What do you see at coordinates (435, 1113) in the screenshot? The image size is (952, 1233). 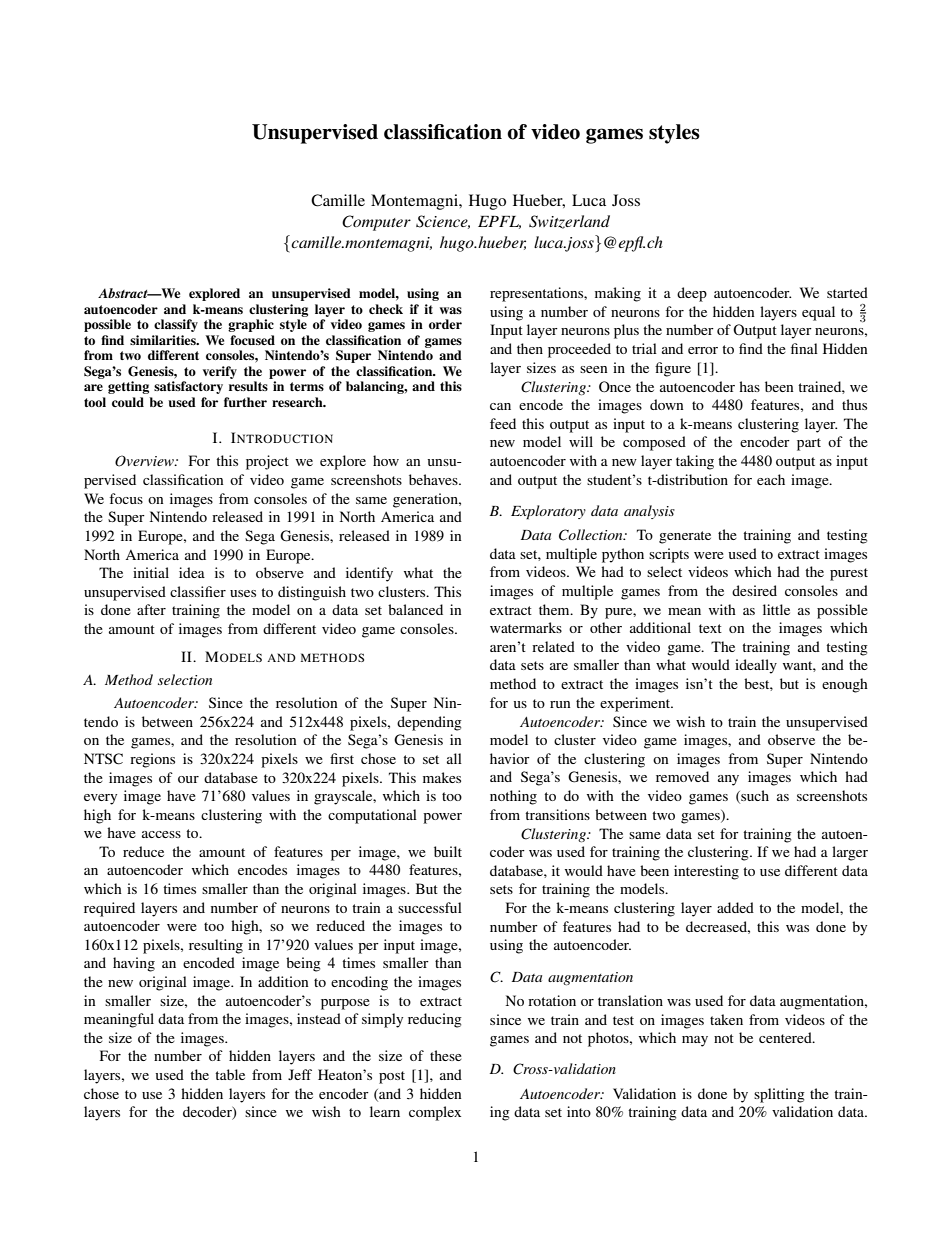 I see `complex` at bounding box center [435, 1113].
